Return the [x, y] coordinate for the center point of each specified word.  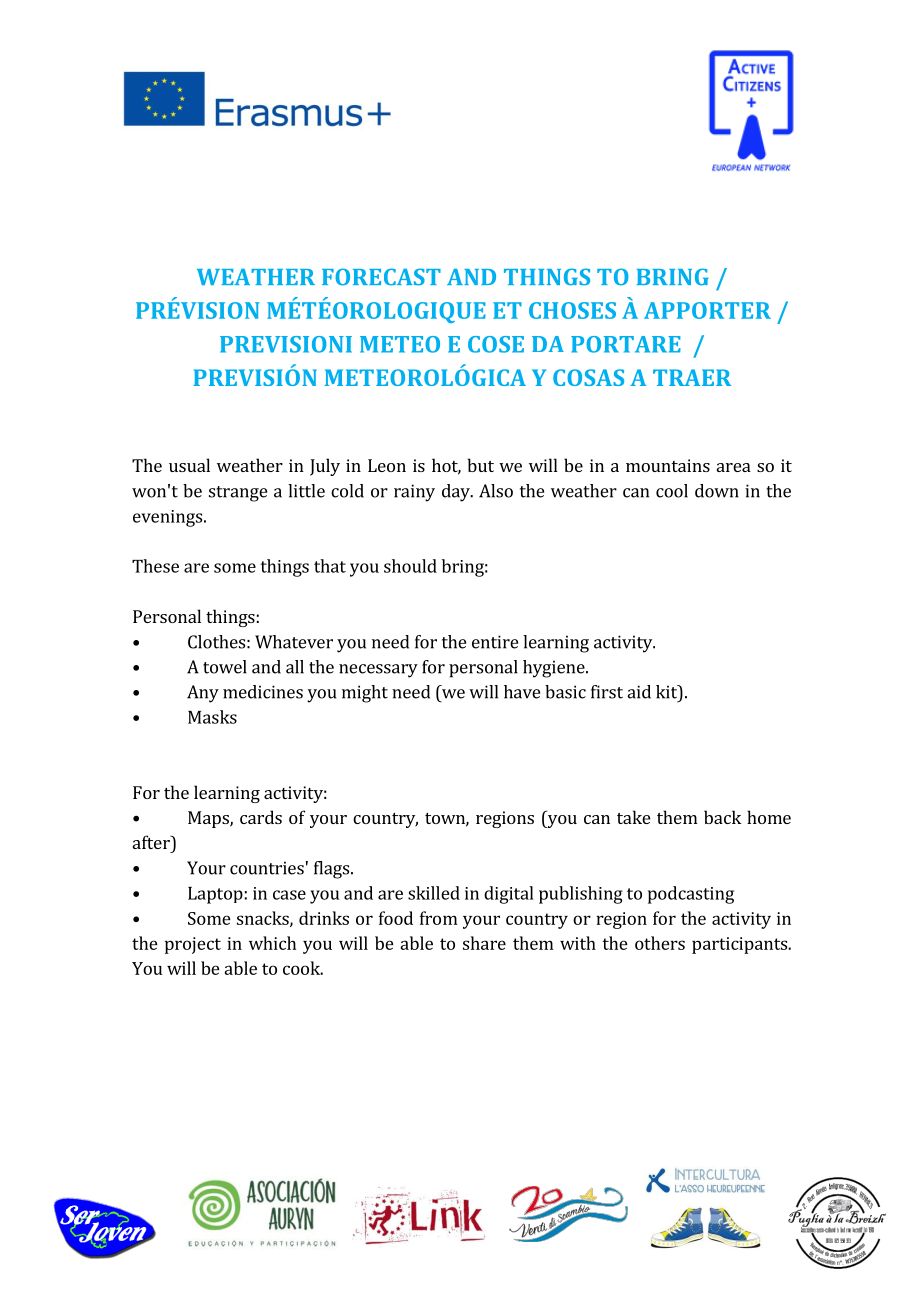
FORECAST [381, 277]
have [522, 692]
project [193, 945]
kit [667, 692]
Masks [212, 717]
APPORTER [707, 310]
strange [238, 494]
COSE [496, 344]
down [717, 491]
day [457, 493]
